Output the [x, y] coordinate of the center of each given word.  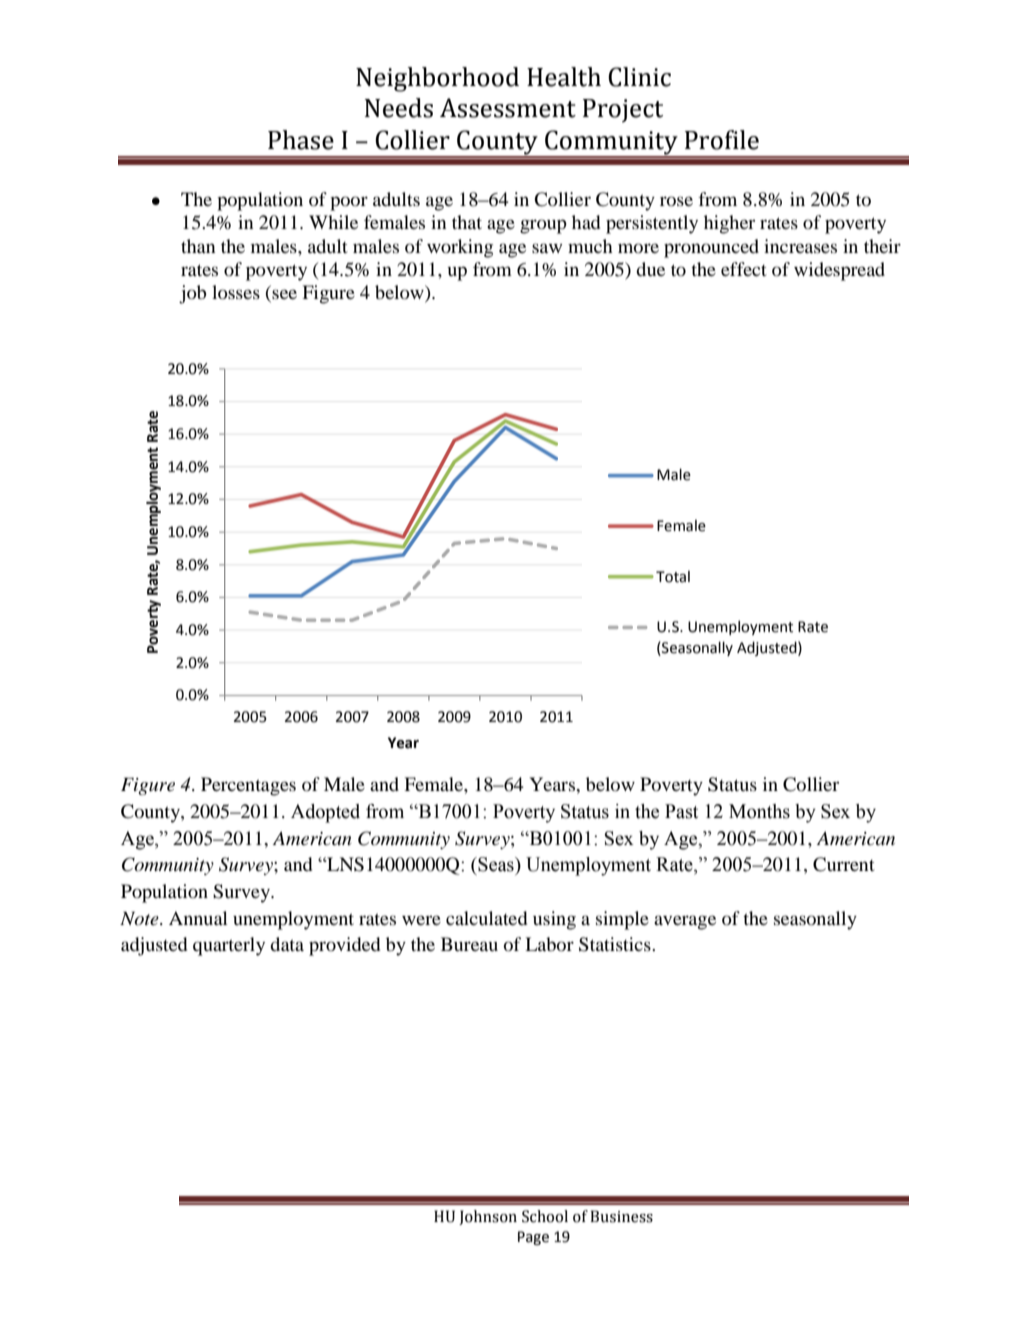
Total [673, 577]
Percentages [248, 786]
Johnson [488, 1217]
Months [759, 811]
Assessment [508, 108]
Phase [301, 140]
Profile [722, 140]
